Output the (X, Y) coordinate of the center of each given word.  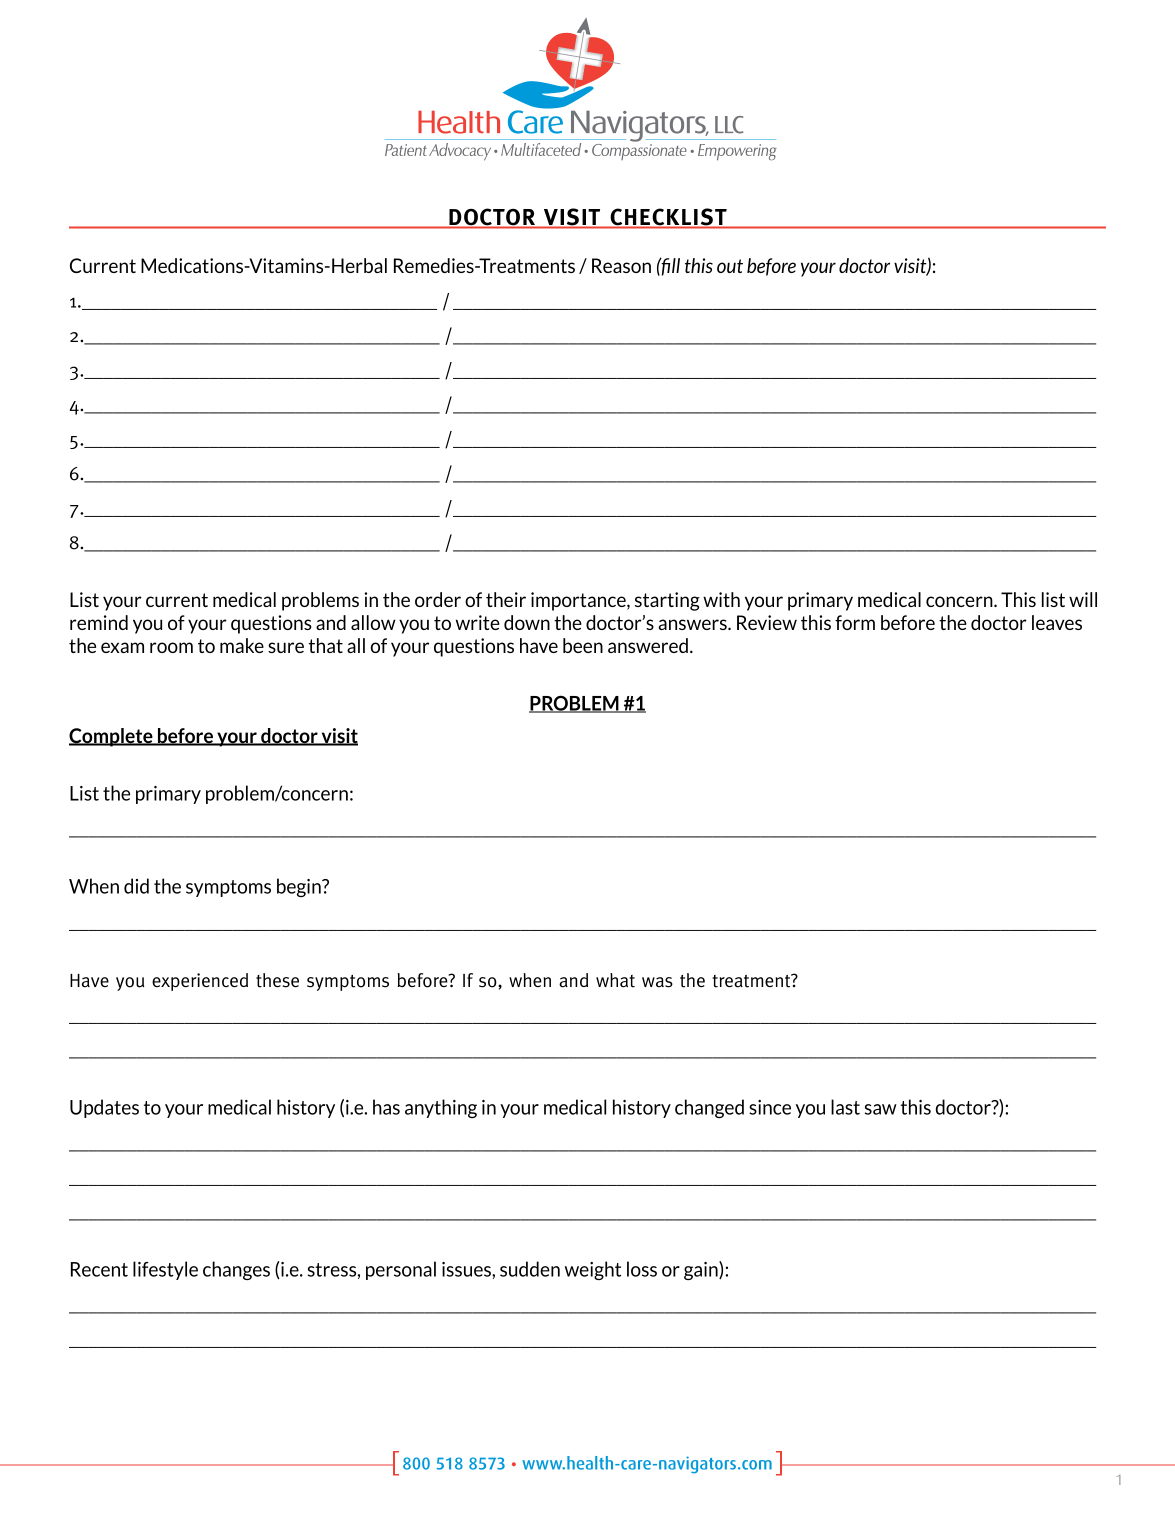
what (615, 980)
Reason (621, 265)
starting (667, 601)
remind (99, 622)
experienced (200, 982)
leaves (1057, 622)
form (855, 622)
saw (881, 1109)
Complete (112, 737)
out (730, 266)
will (1083, 599)
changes (236, 1270)
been (583, 645)
